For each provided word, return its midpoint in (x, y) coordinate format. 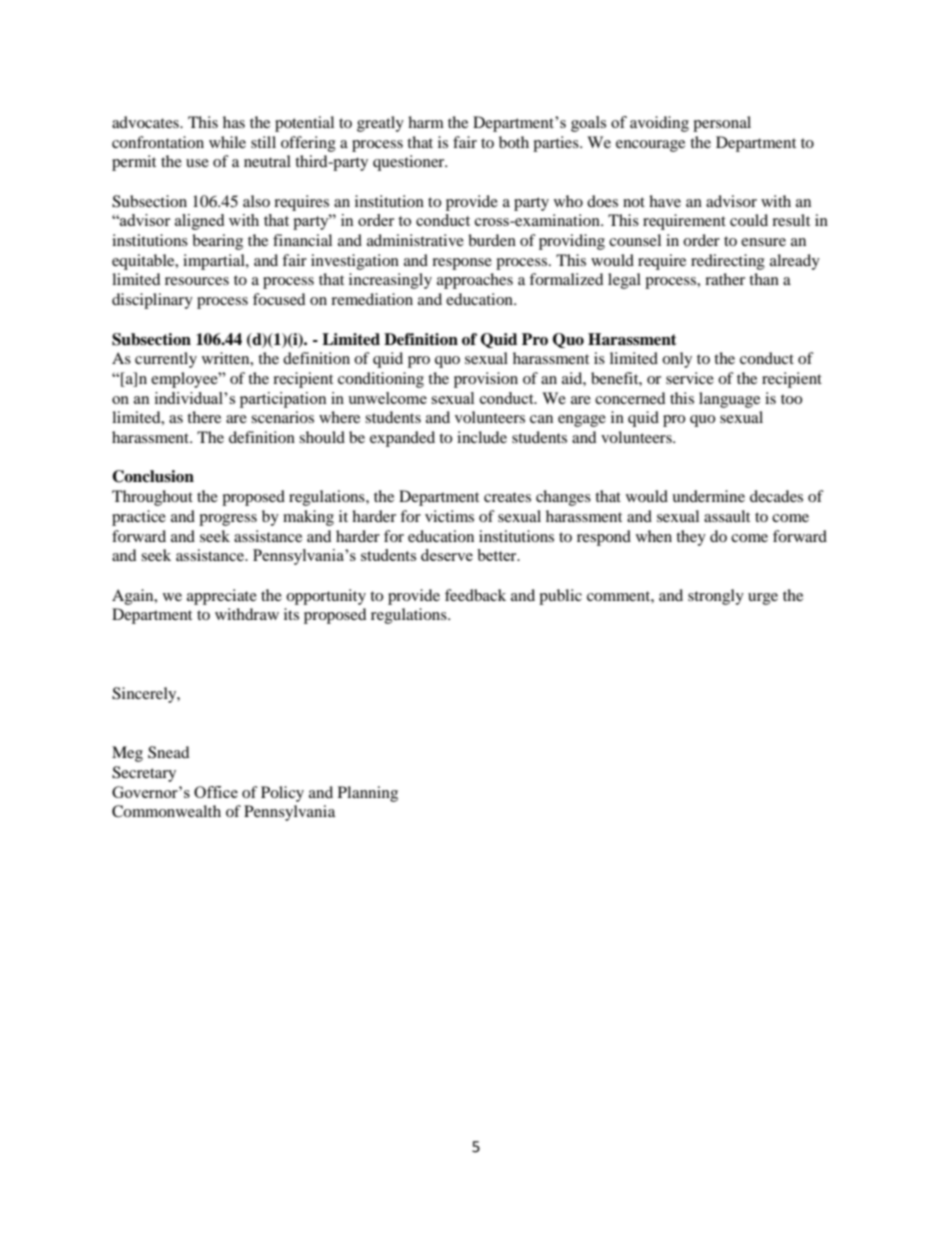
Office (216, 792)
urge (763, 599)
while (227, 142)
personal (722, 124)
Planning (368, 794)
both (514, 142)
